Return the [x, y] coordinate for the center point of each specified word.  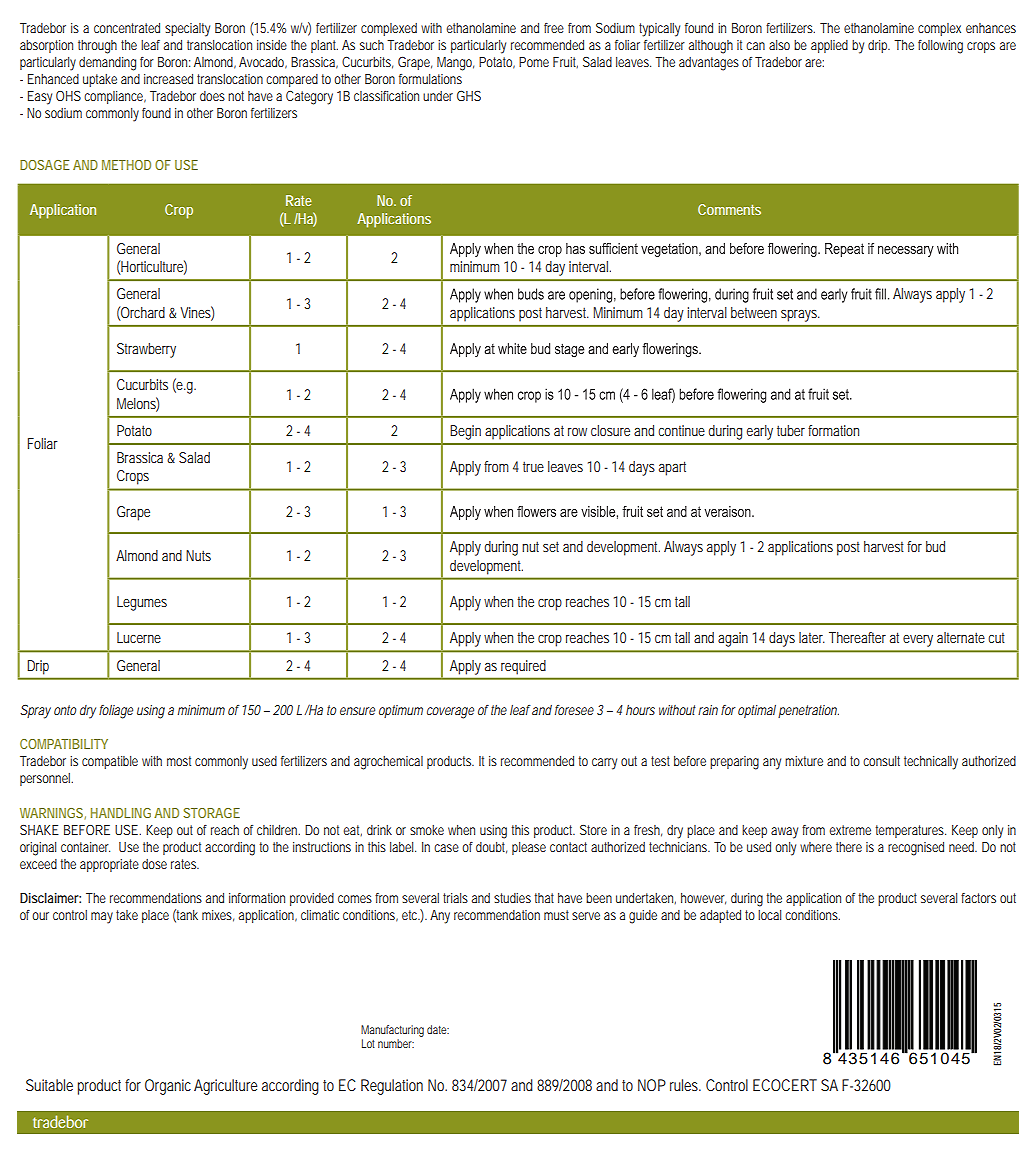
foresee [574, 710]
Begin [465, 432]
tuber [791, 430]
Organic [168, 1087]
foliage [116, 712]
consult [881, 761]
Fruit [565, 62]
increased [168, 79]
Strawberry [146, 350]
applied [829, 46]
